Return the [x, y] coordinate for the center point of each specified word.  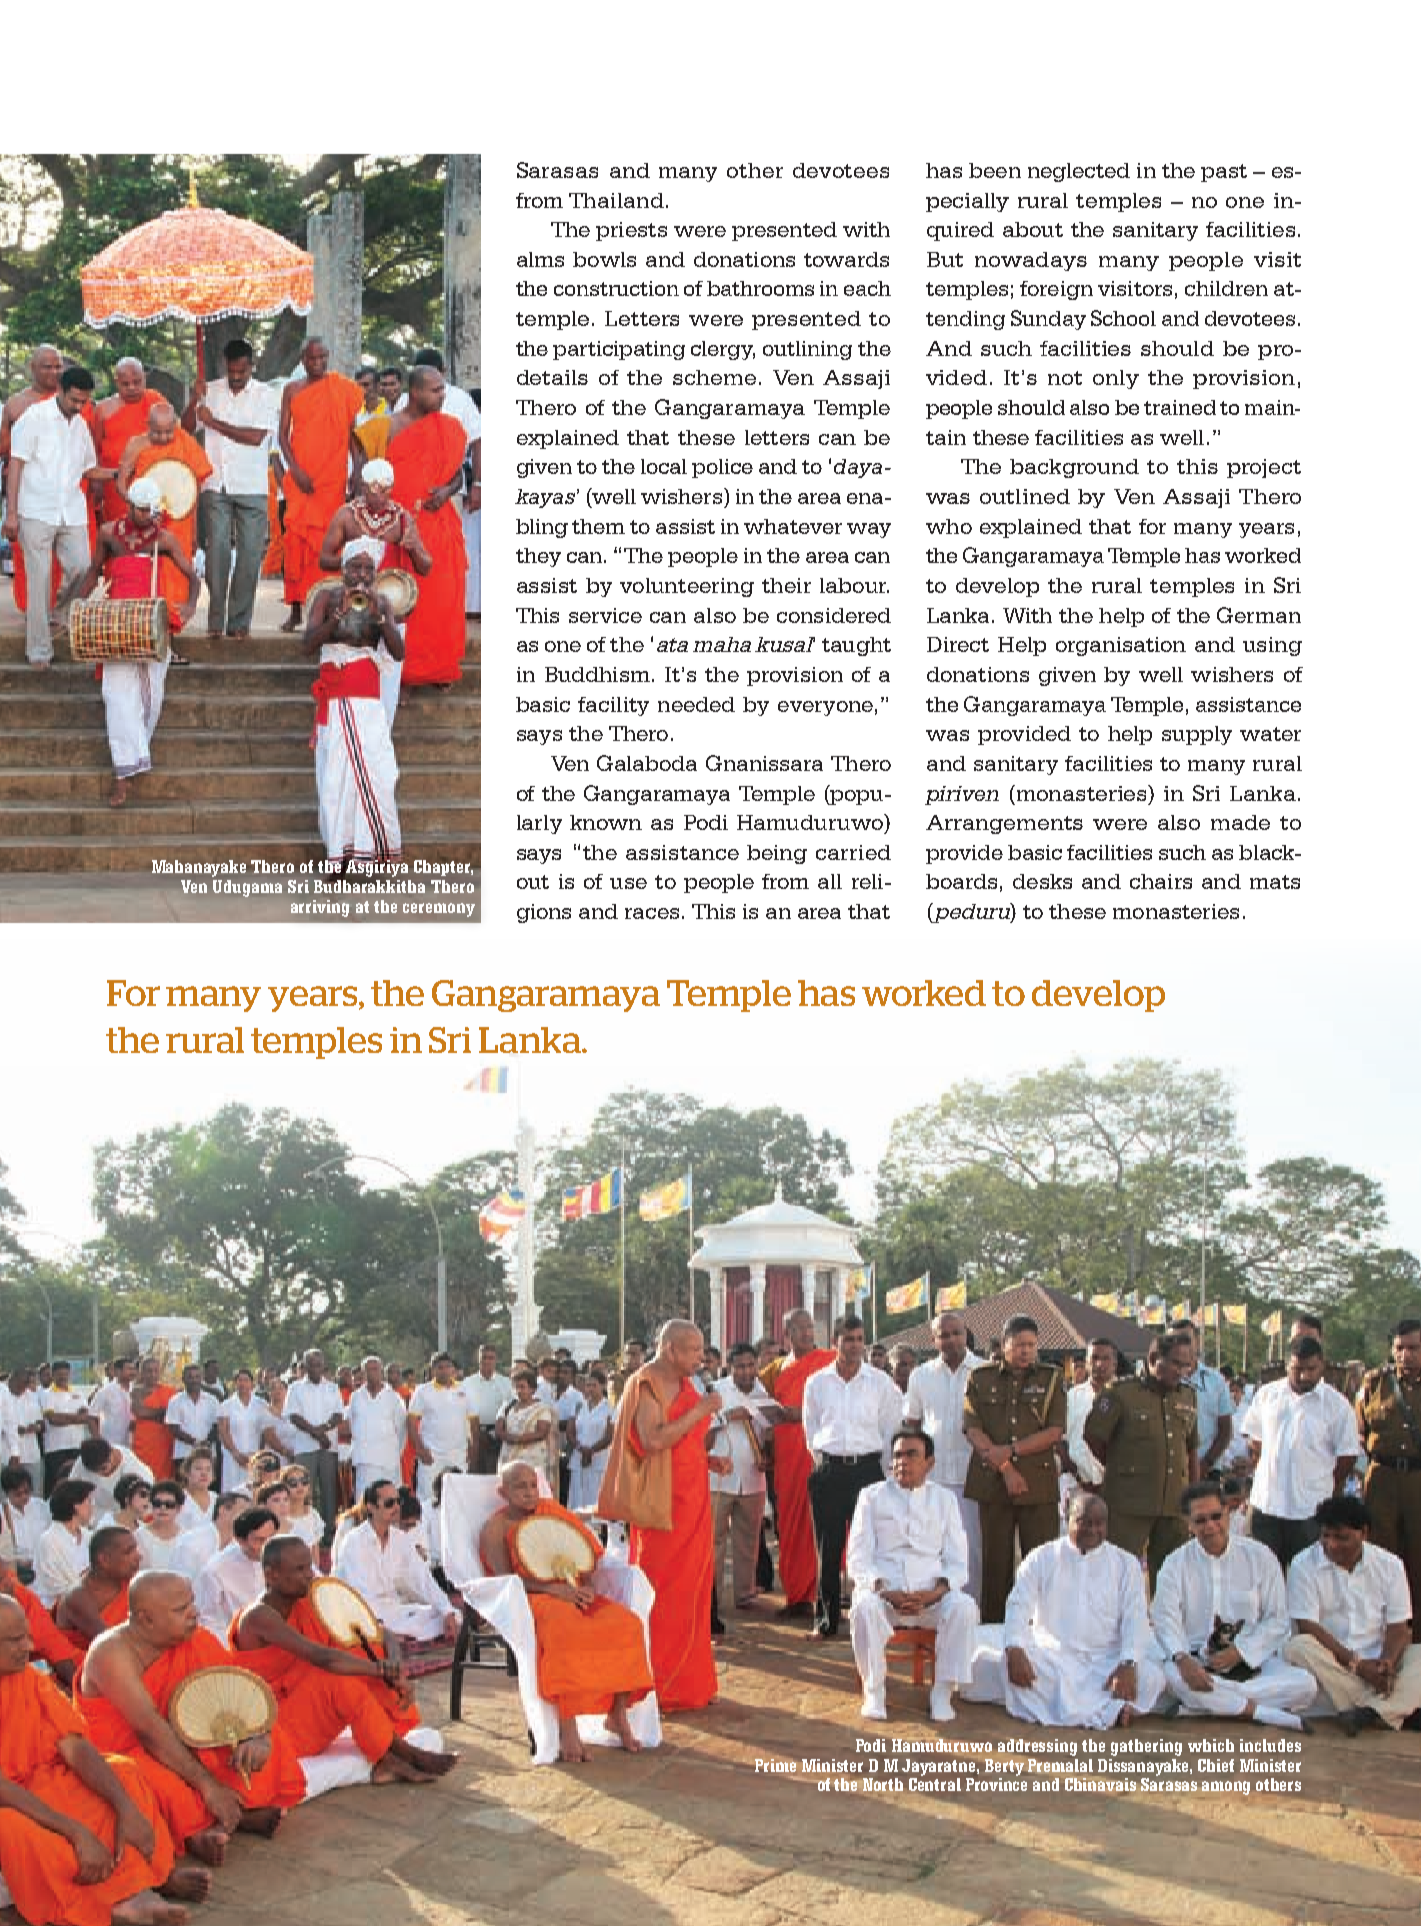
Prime [775, 1765]
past [1224, 173]
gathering [1146, 1747]
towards [846, 259]
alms [540, 259]
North [882, 1784]
